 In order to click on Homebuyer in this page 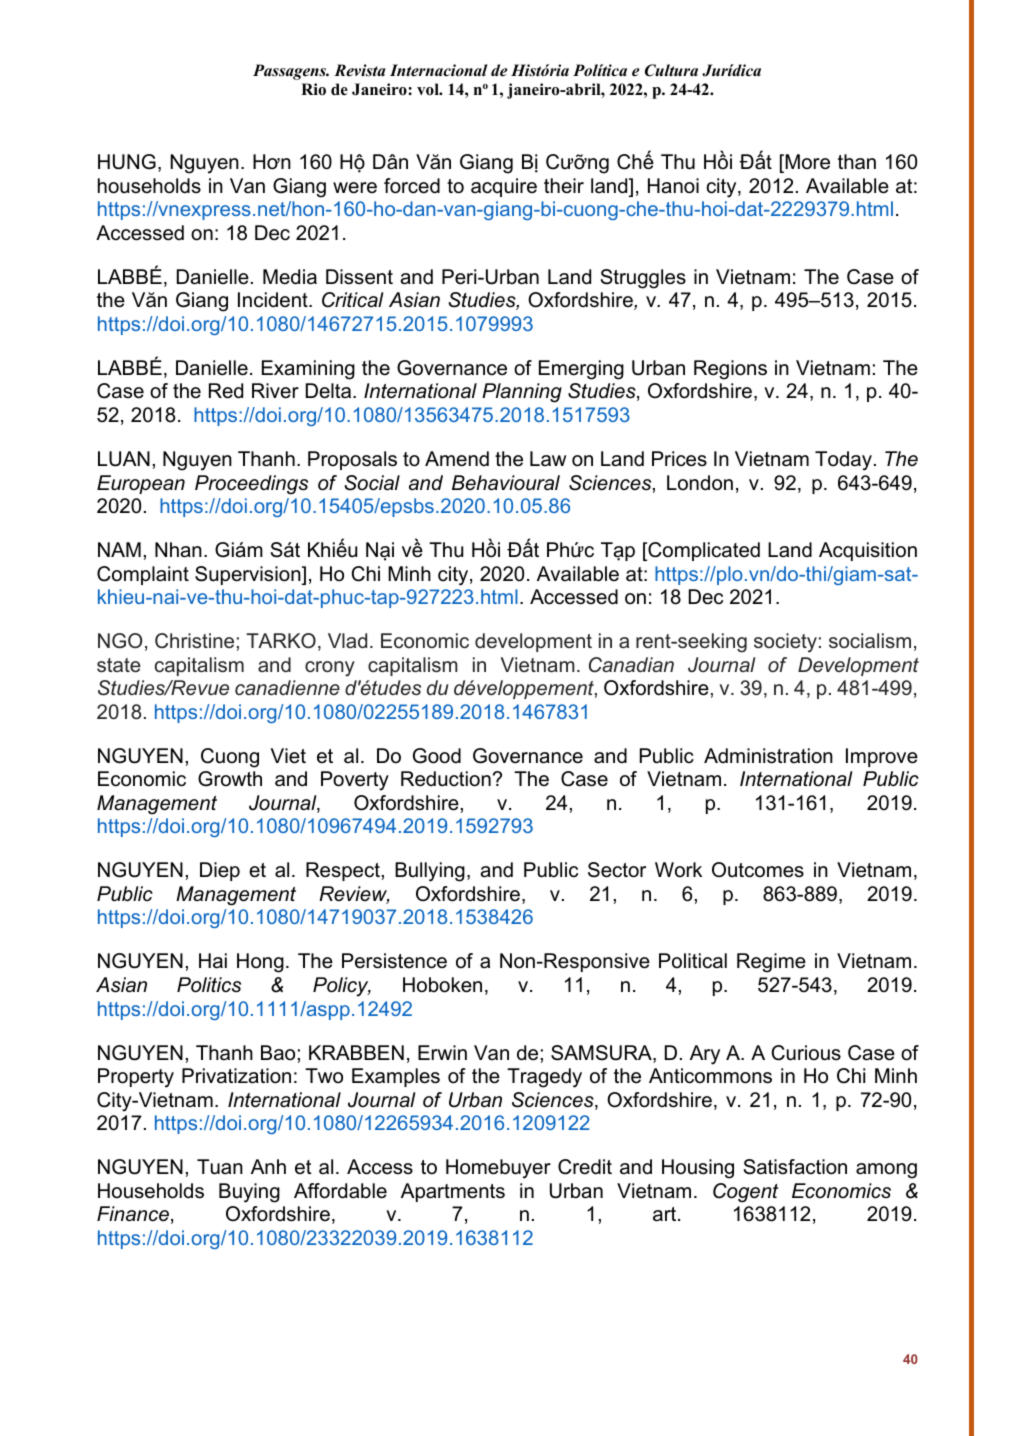, I will do `click(498, 1169)`.
